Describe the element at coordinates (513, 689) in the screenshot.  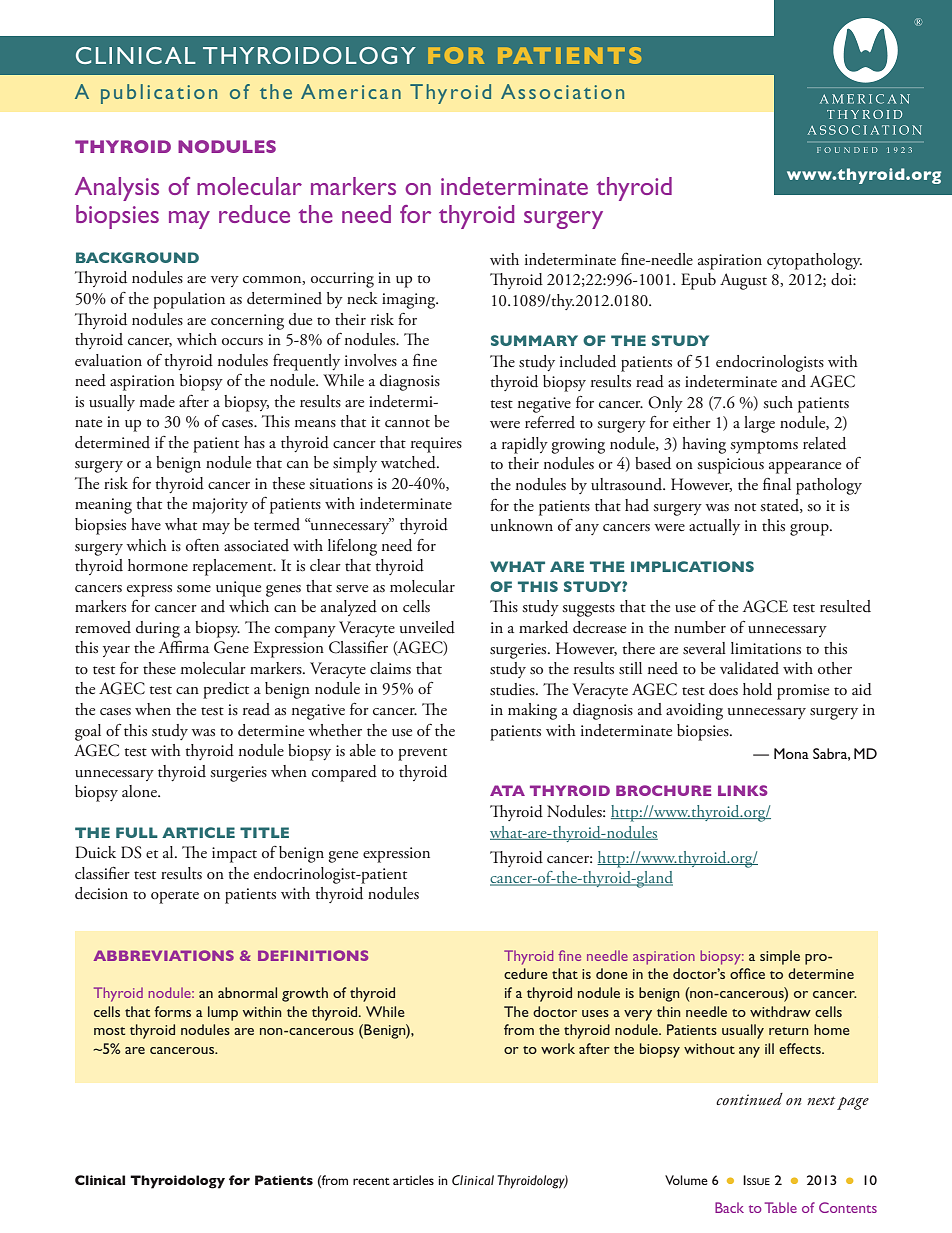
I see `studies` at that location.
